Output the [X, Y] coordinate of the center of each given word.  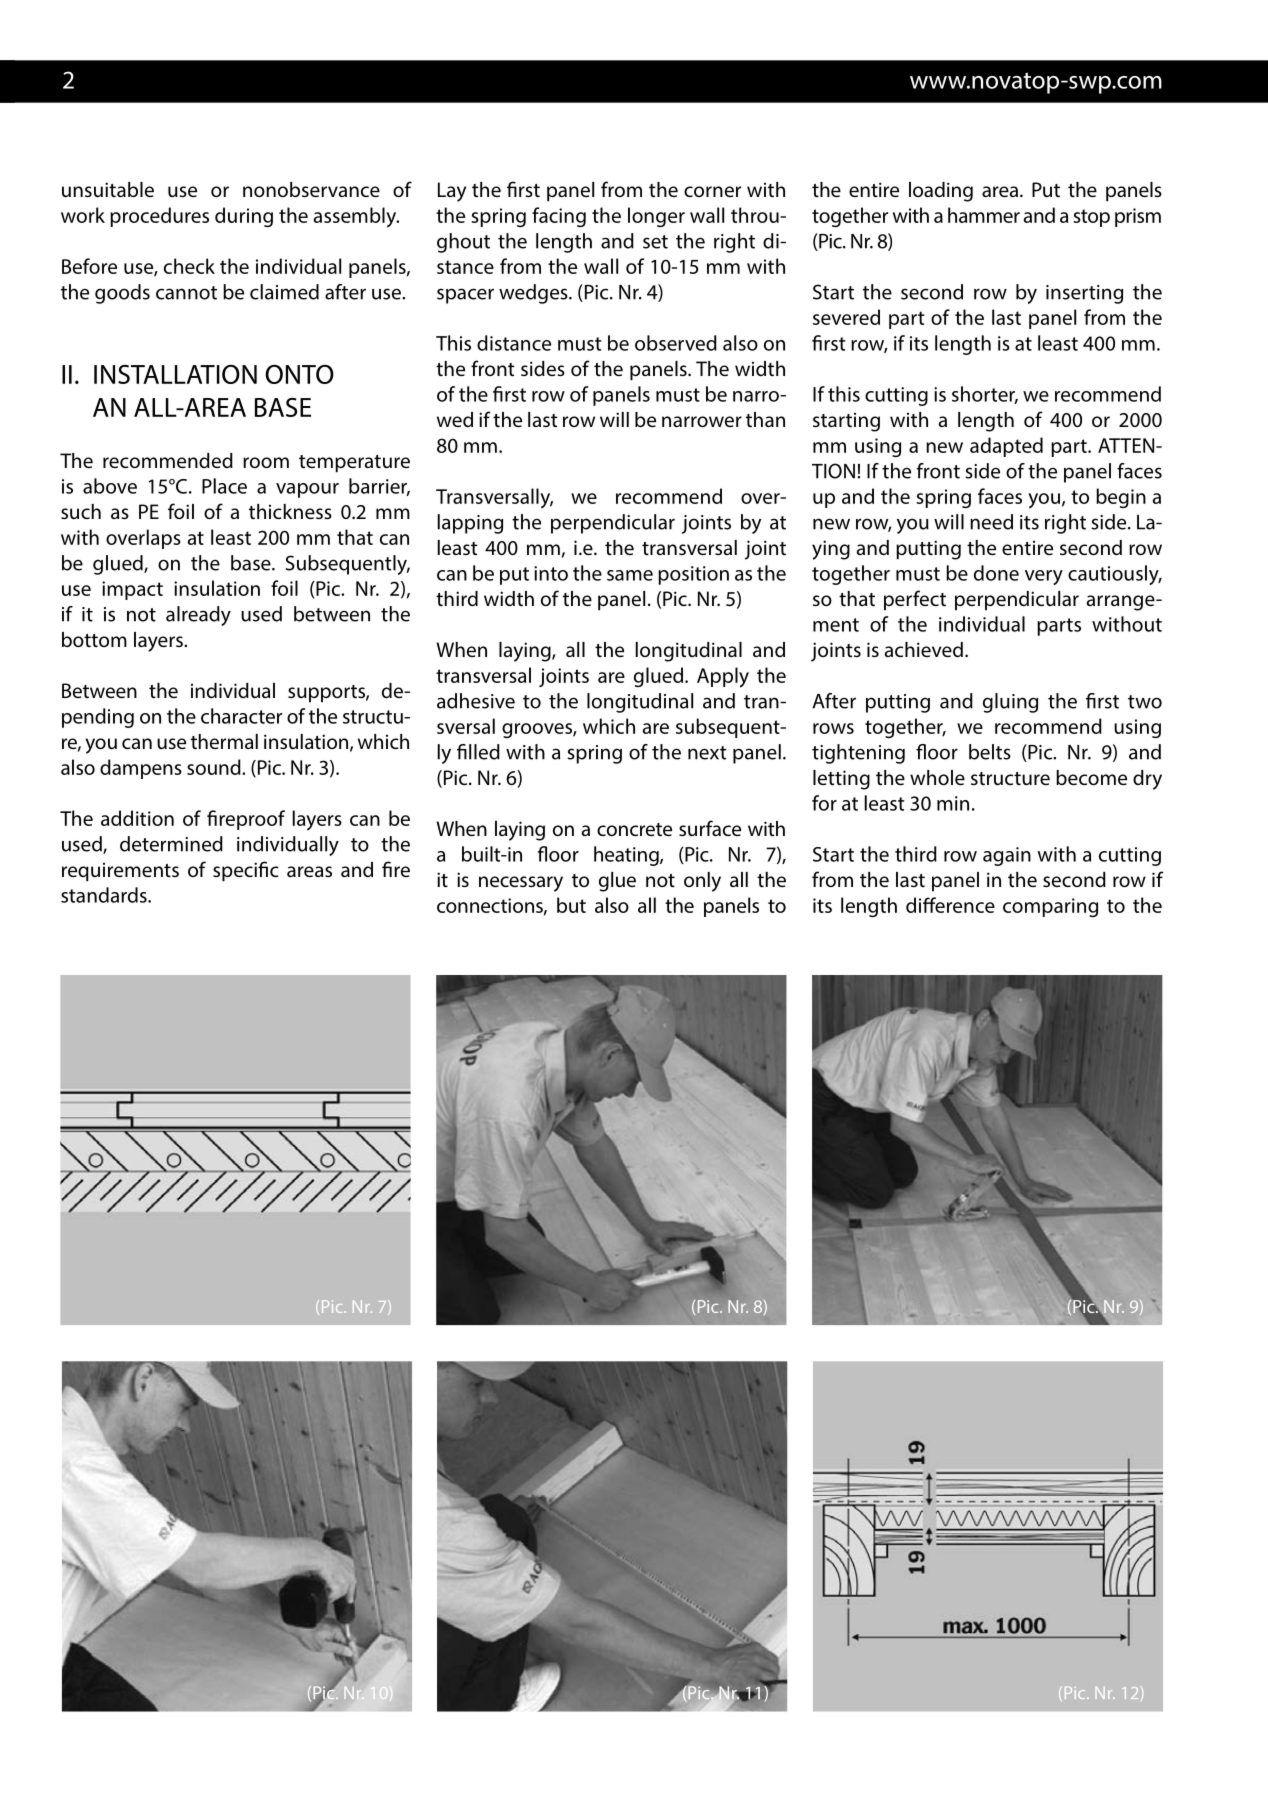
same [630, 575]
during [244, 217]
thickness [290, 512]
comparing [1050, 907]
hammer [984, 215]
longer [656, 217]
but [571, 905]
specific [246, 871]
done [996, 573]
